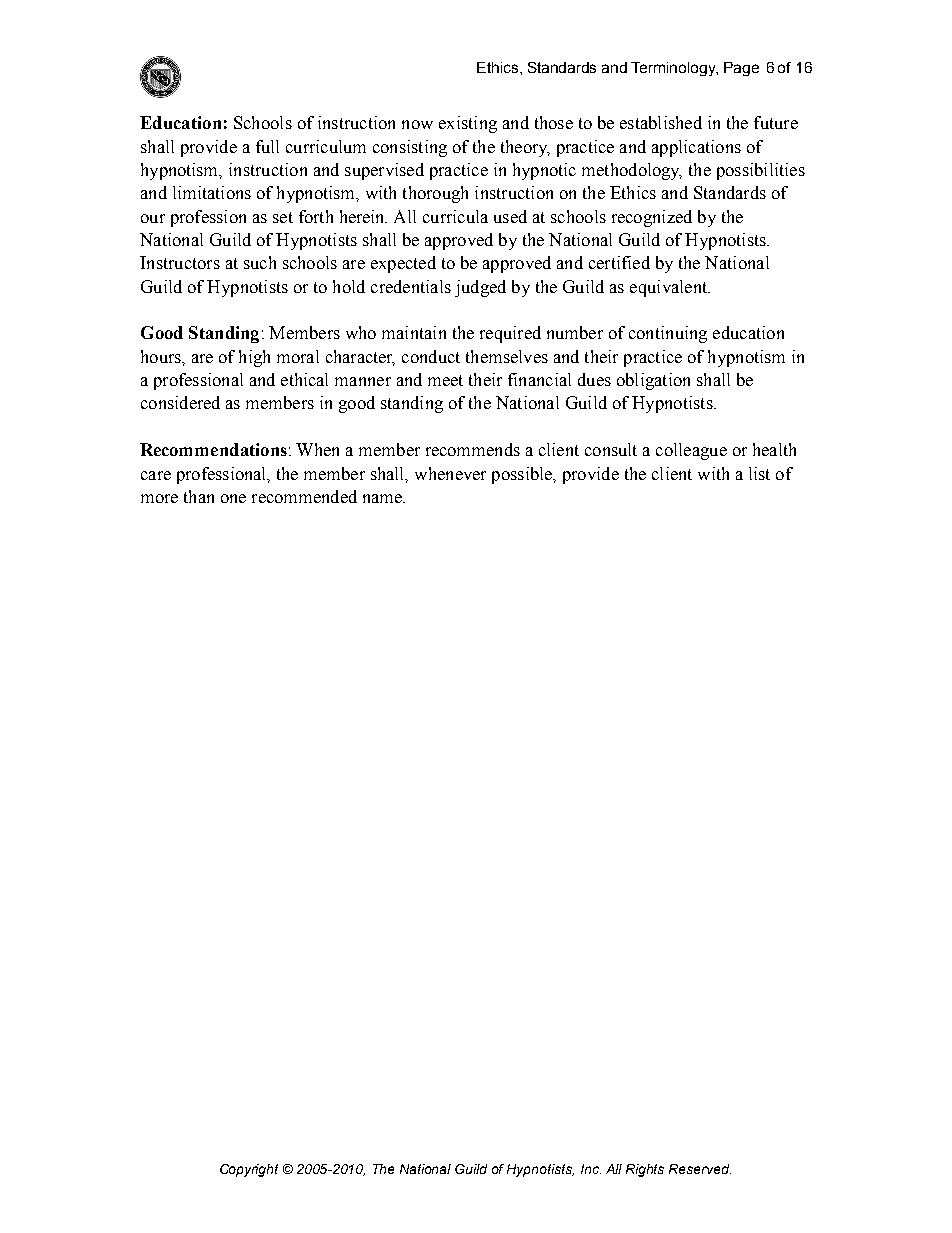 Image resolution: width=952 pixels, height=1233 pixels. Describe the element at coordinates (383, 498) in the page. I see `name` at that location.
